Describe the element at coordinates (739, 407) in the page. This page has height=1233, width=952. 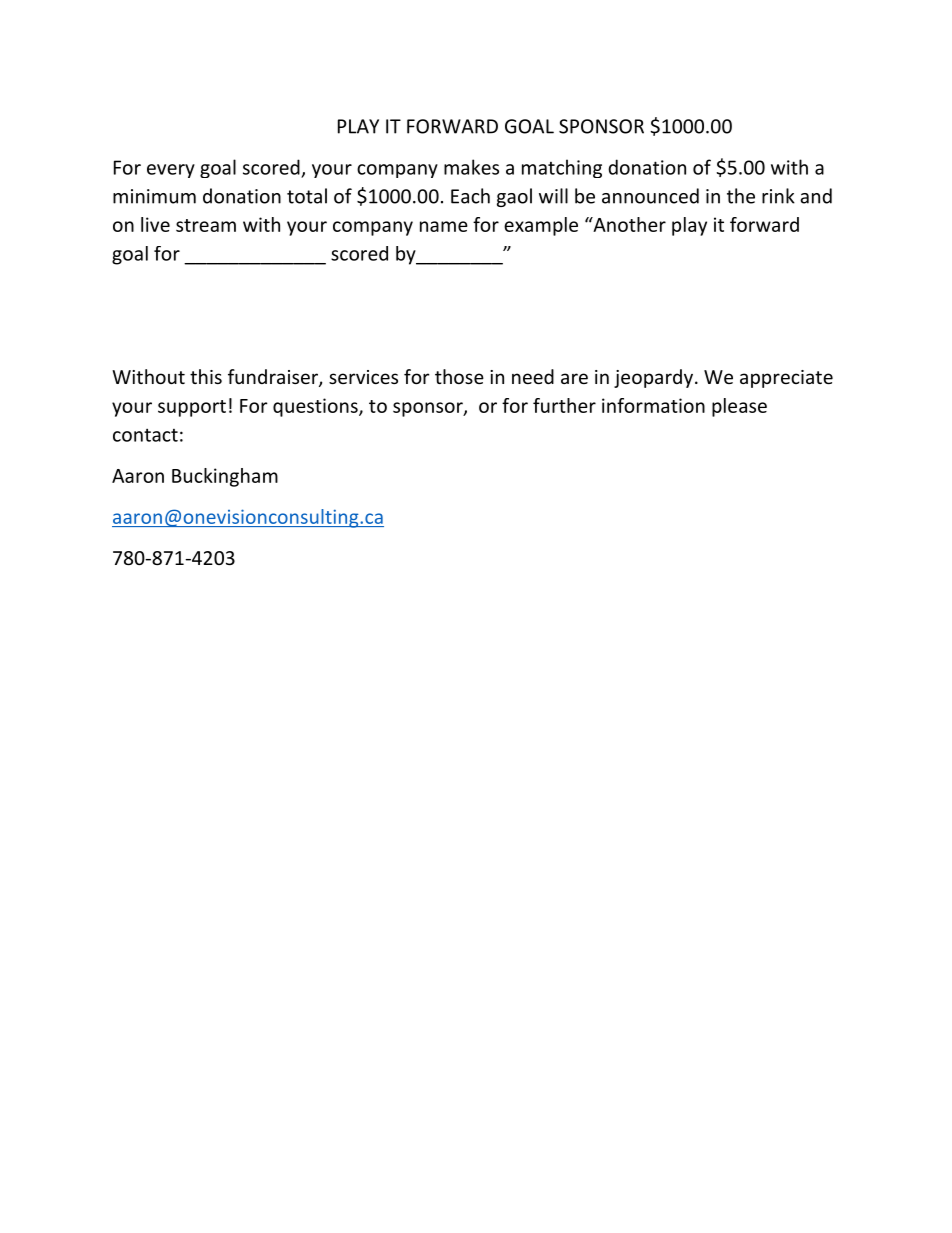
I see `please` at that location.
